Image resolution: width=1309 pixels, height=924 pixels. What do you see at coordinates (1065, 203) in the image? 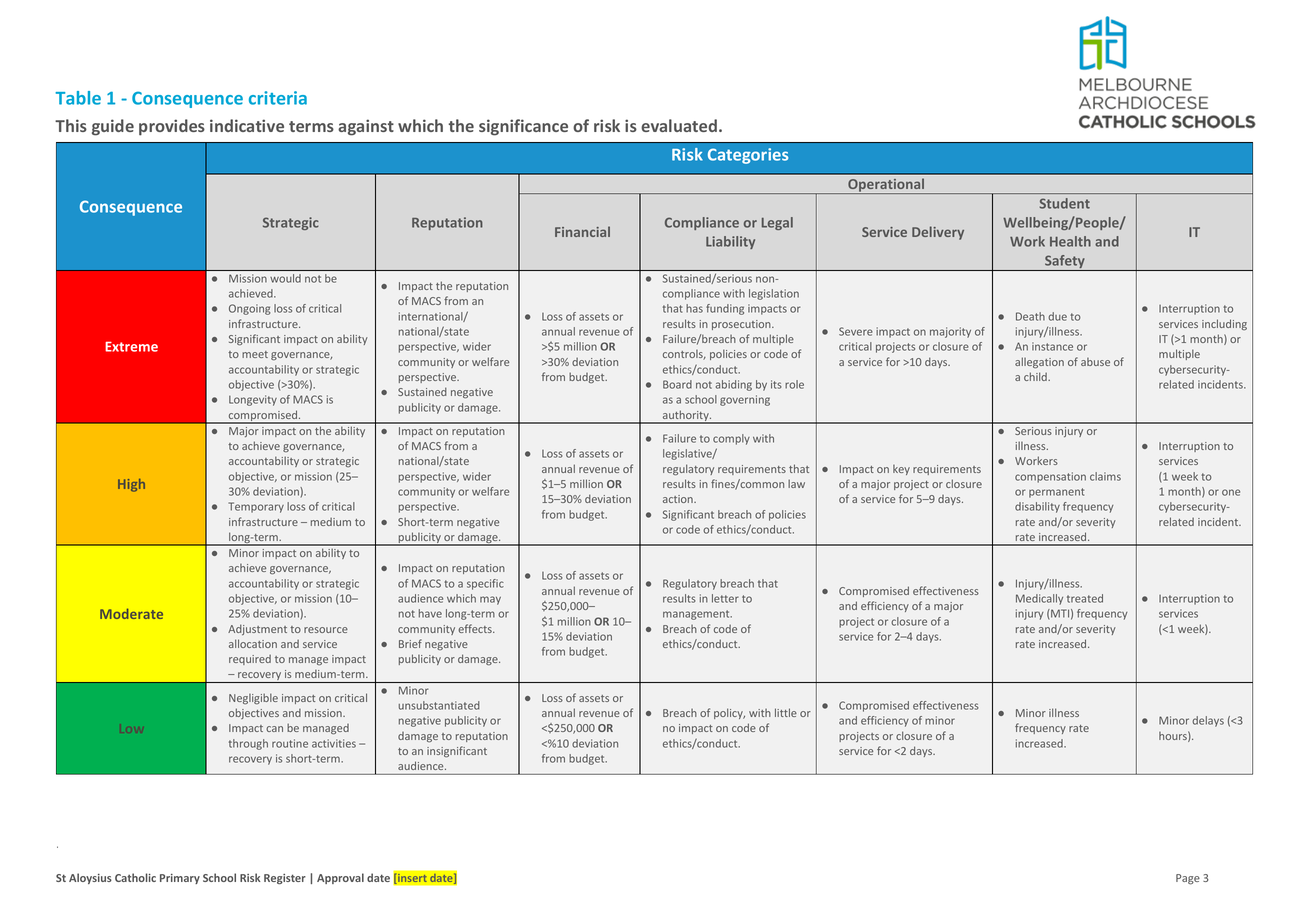
I see `Student` at bounding box center [1065, 203].
